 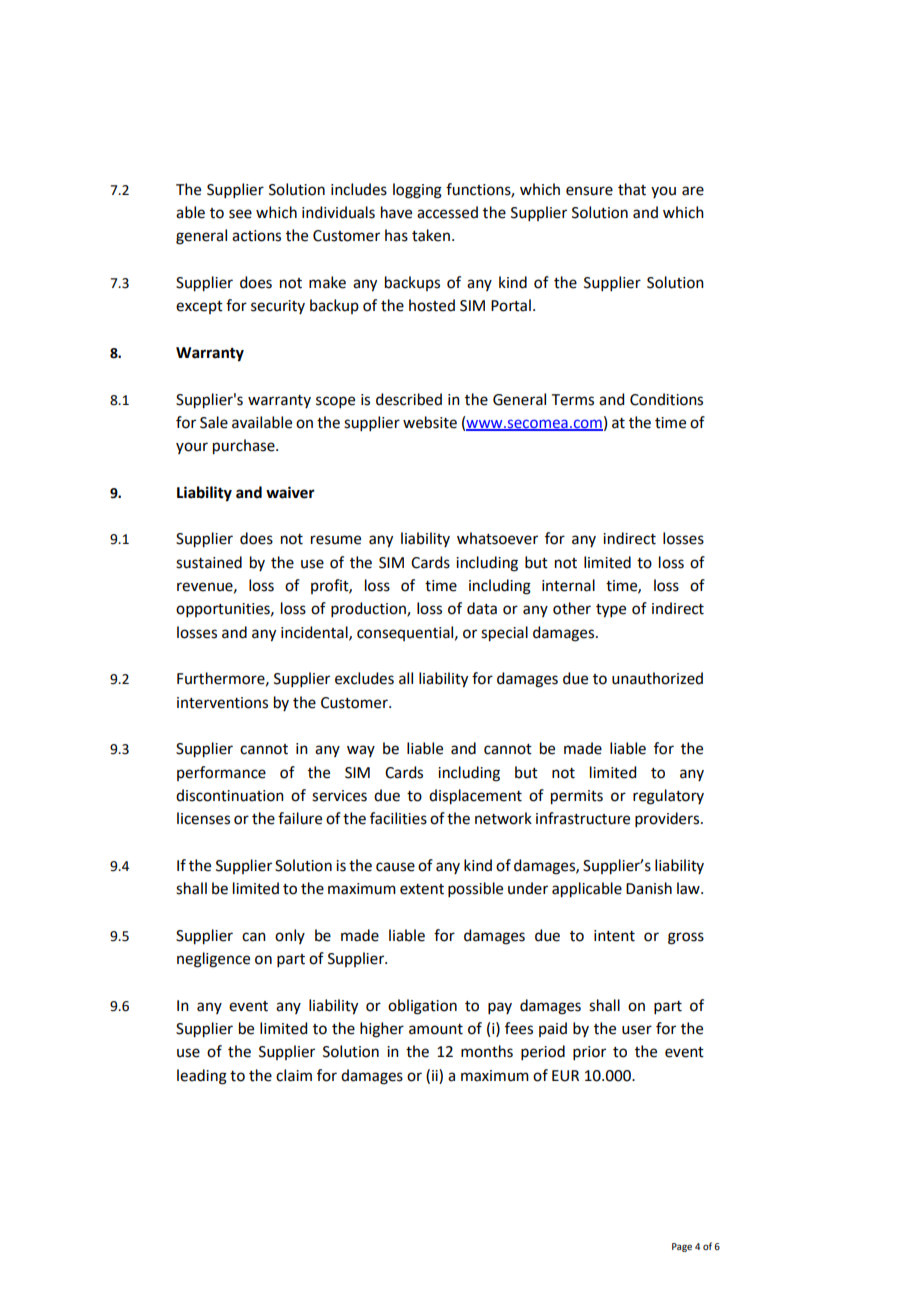 What do you see at coordinates (487, 1051) in the screenshot?
I see `months` at bounding box center [487, 1051].
